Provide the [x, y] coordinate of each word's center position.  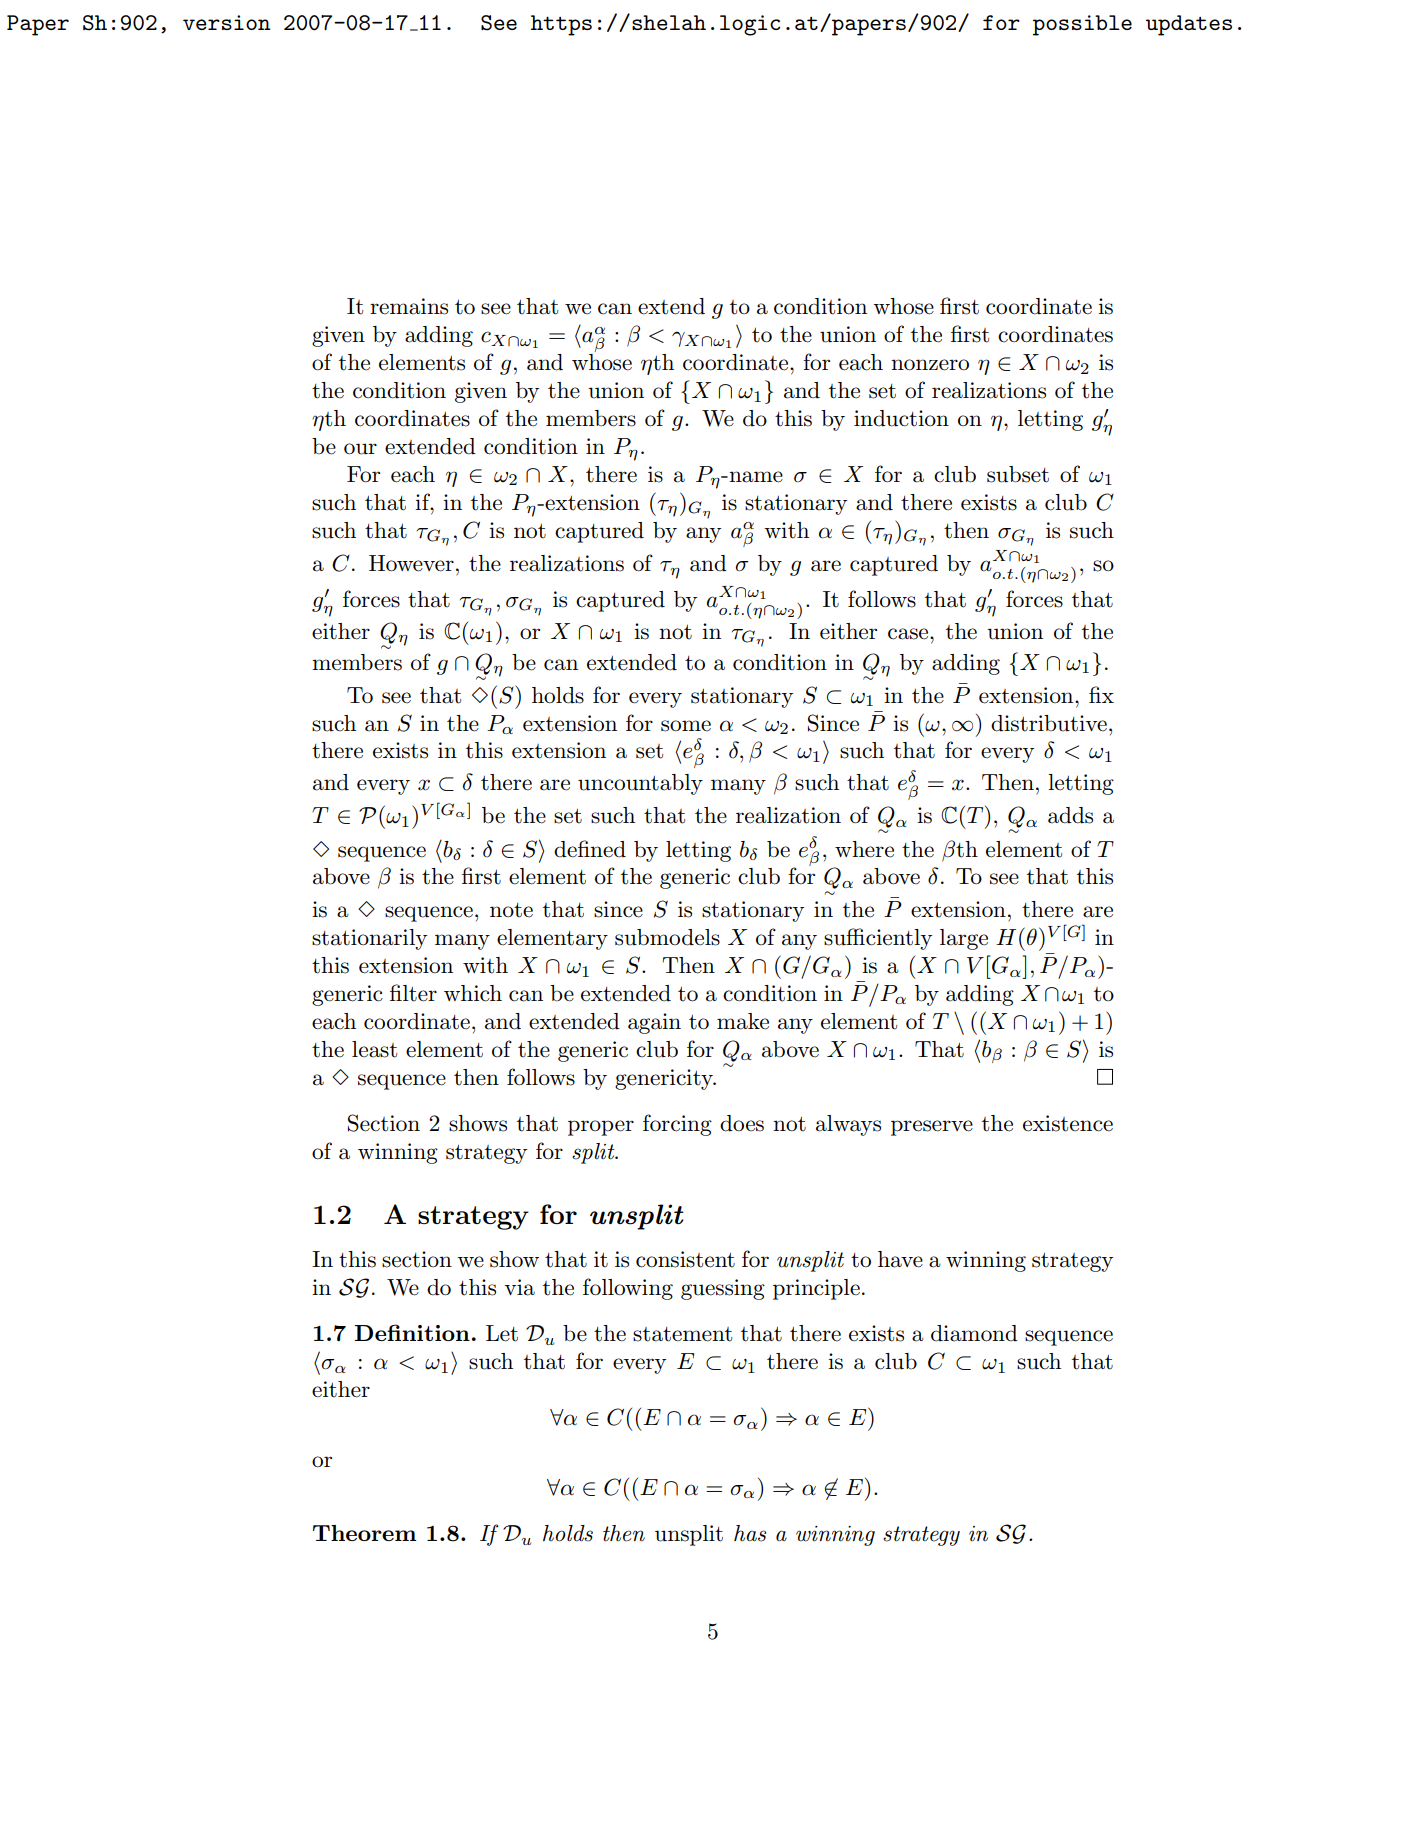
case [909, 634]
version [227, 22]
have [900, 1259]
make [743, 1021]
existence [1068, 1123]
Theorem [364, 1533]
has [750, 1533]
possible [1082, 25]
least [374, 1049]
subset [1018, 474]
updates [1189, 25]
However [411, 563]
